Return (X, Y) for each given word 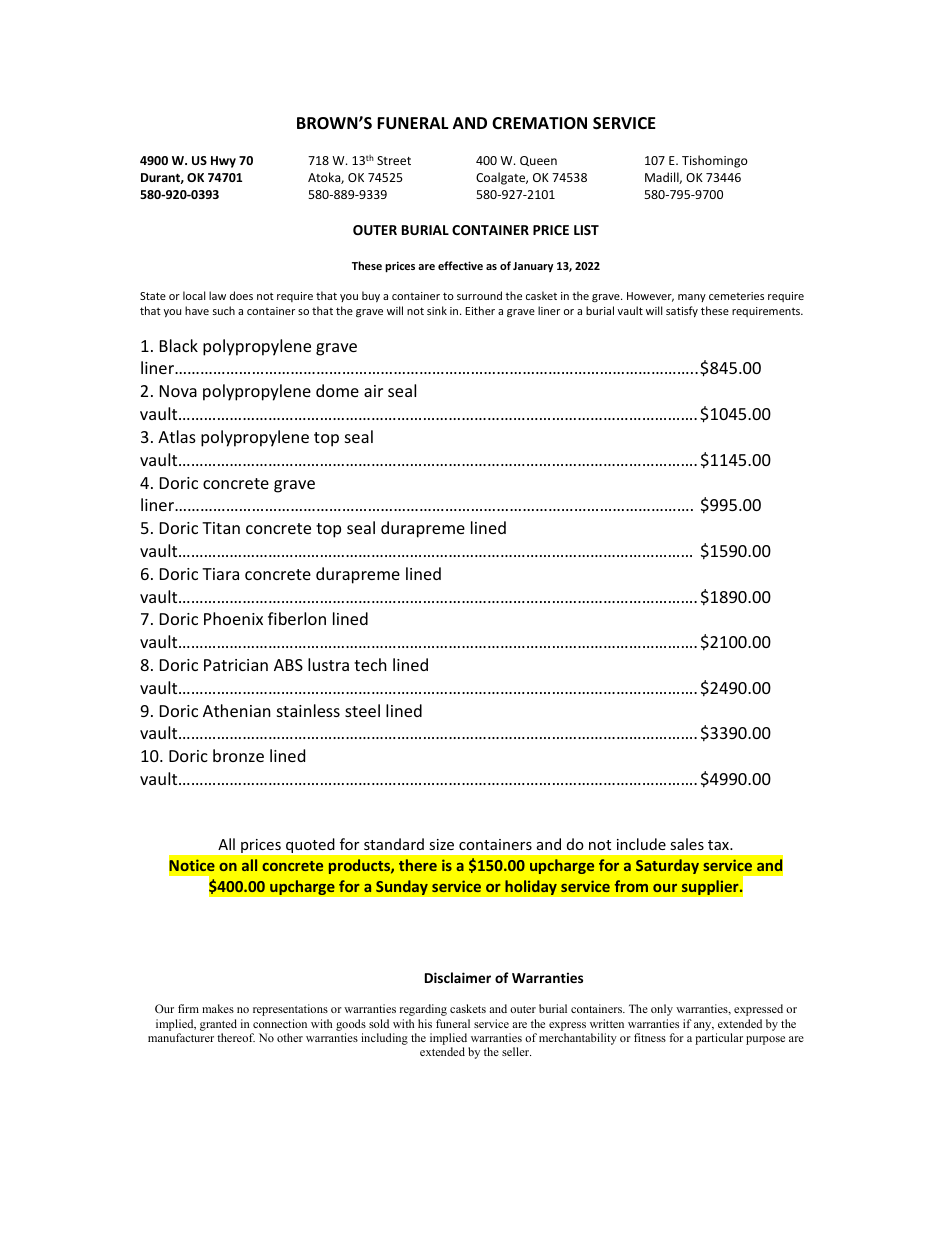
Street (394, 160)
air (373, 391)
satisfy (682, 311)
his (425, 1023)
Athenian (237, 710)
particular (719, 1039)
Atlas (177, 436)
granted (218, 1025)
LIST (586, 230)
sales (687, 844)
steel (362, 710)
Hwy (223, 162)
